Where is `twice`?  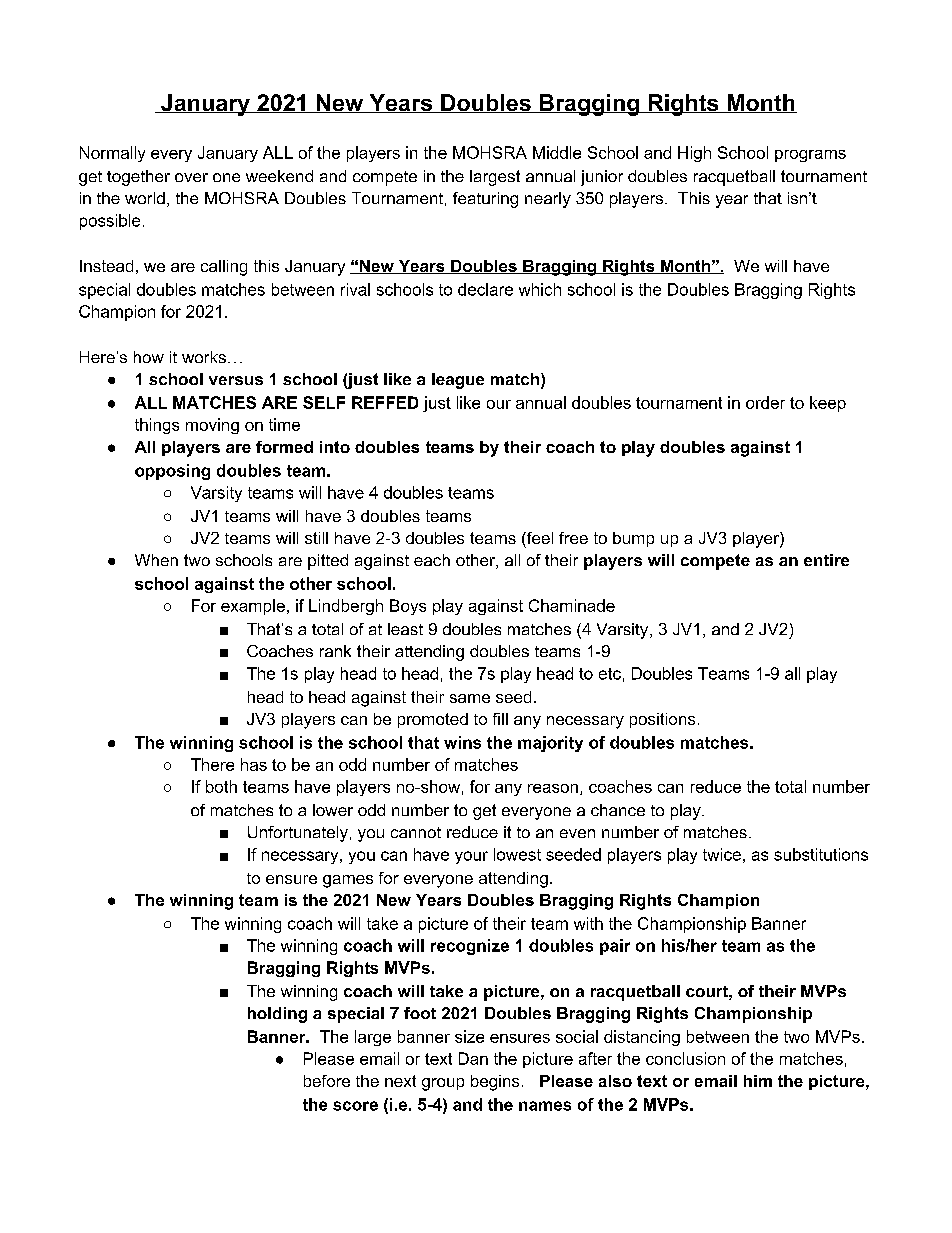
twice is located at coordinates (722, 854).
